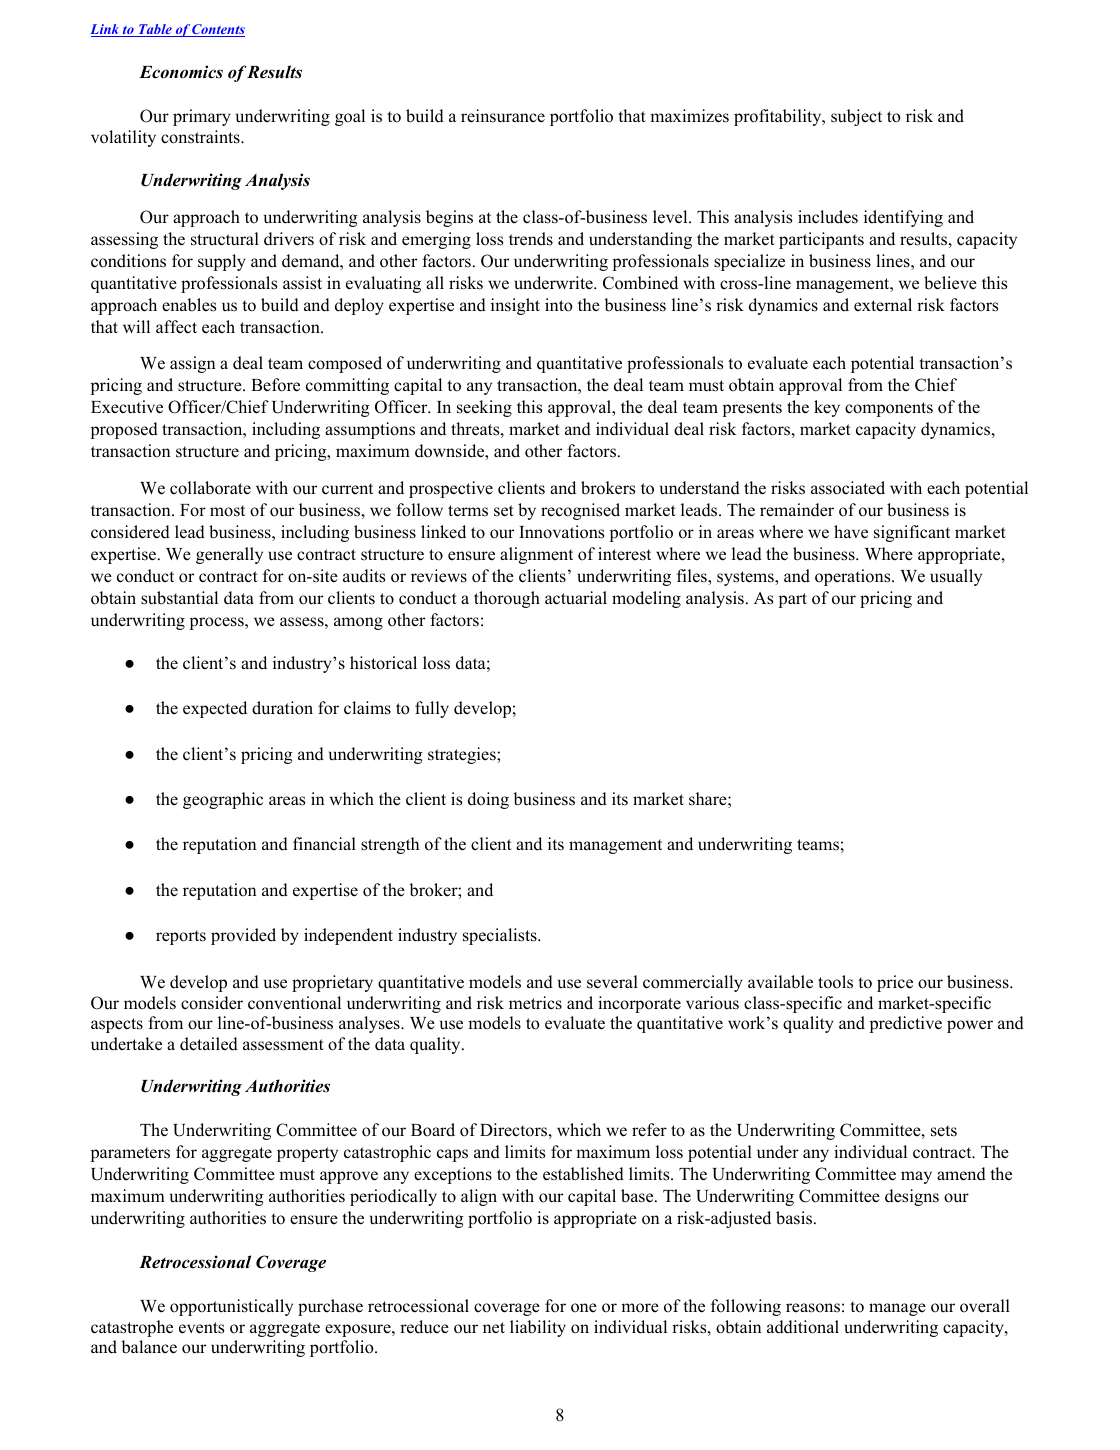 The height and width of the screenshot is (1450, 1120). What do you see at coordinates (854, 577) in the screenshot?
I see `operations` at bounding box center [854, 577].
